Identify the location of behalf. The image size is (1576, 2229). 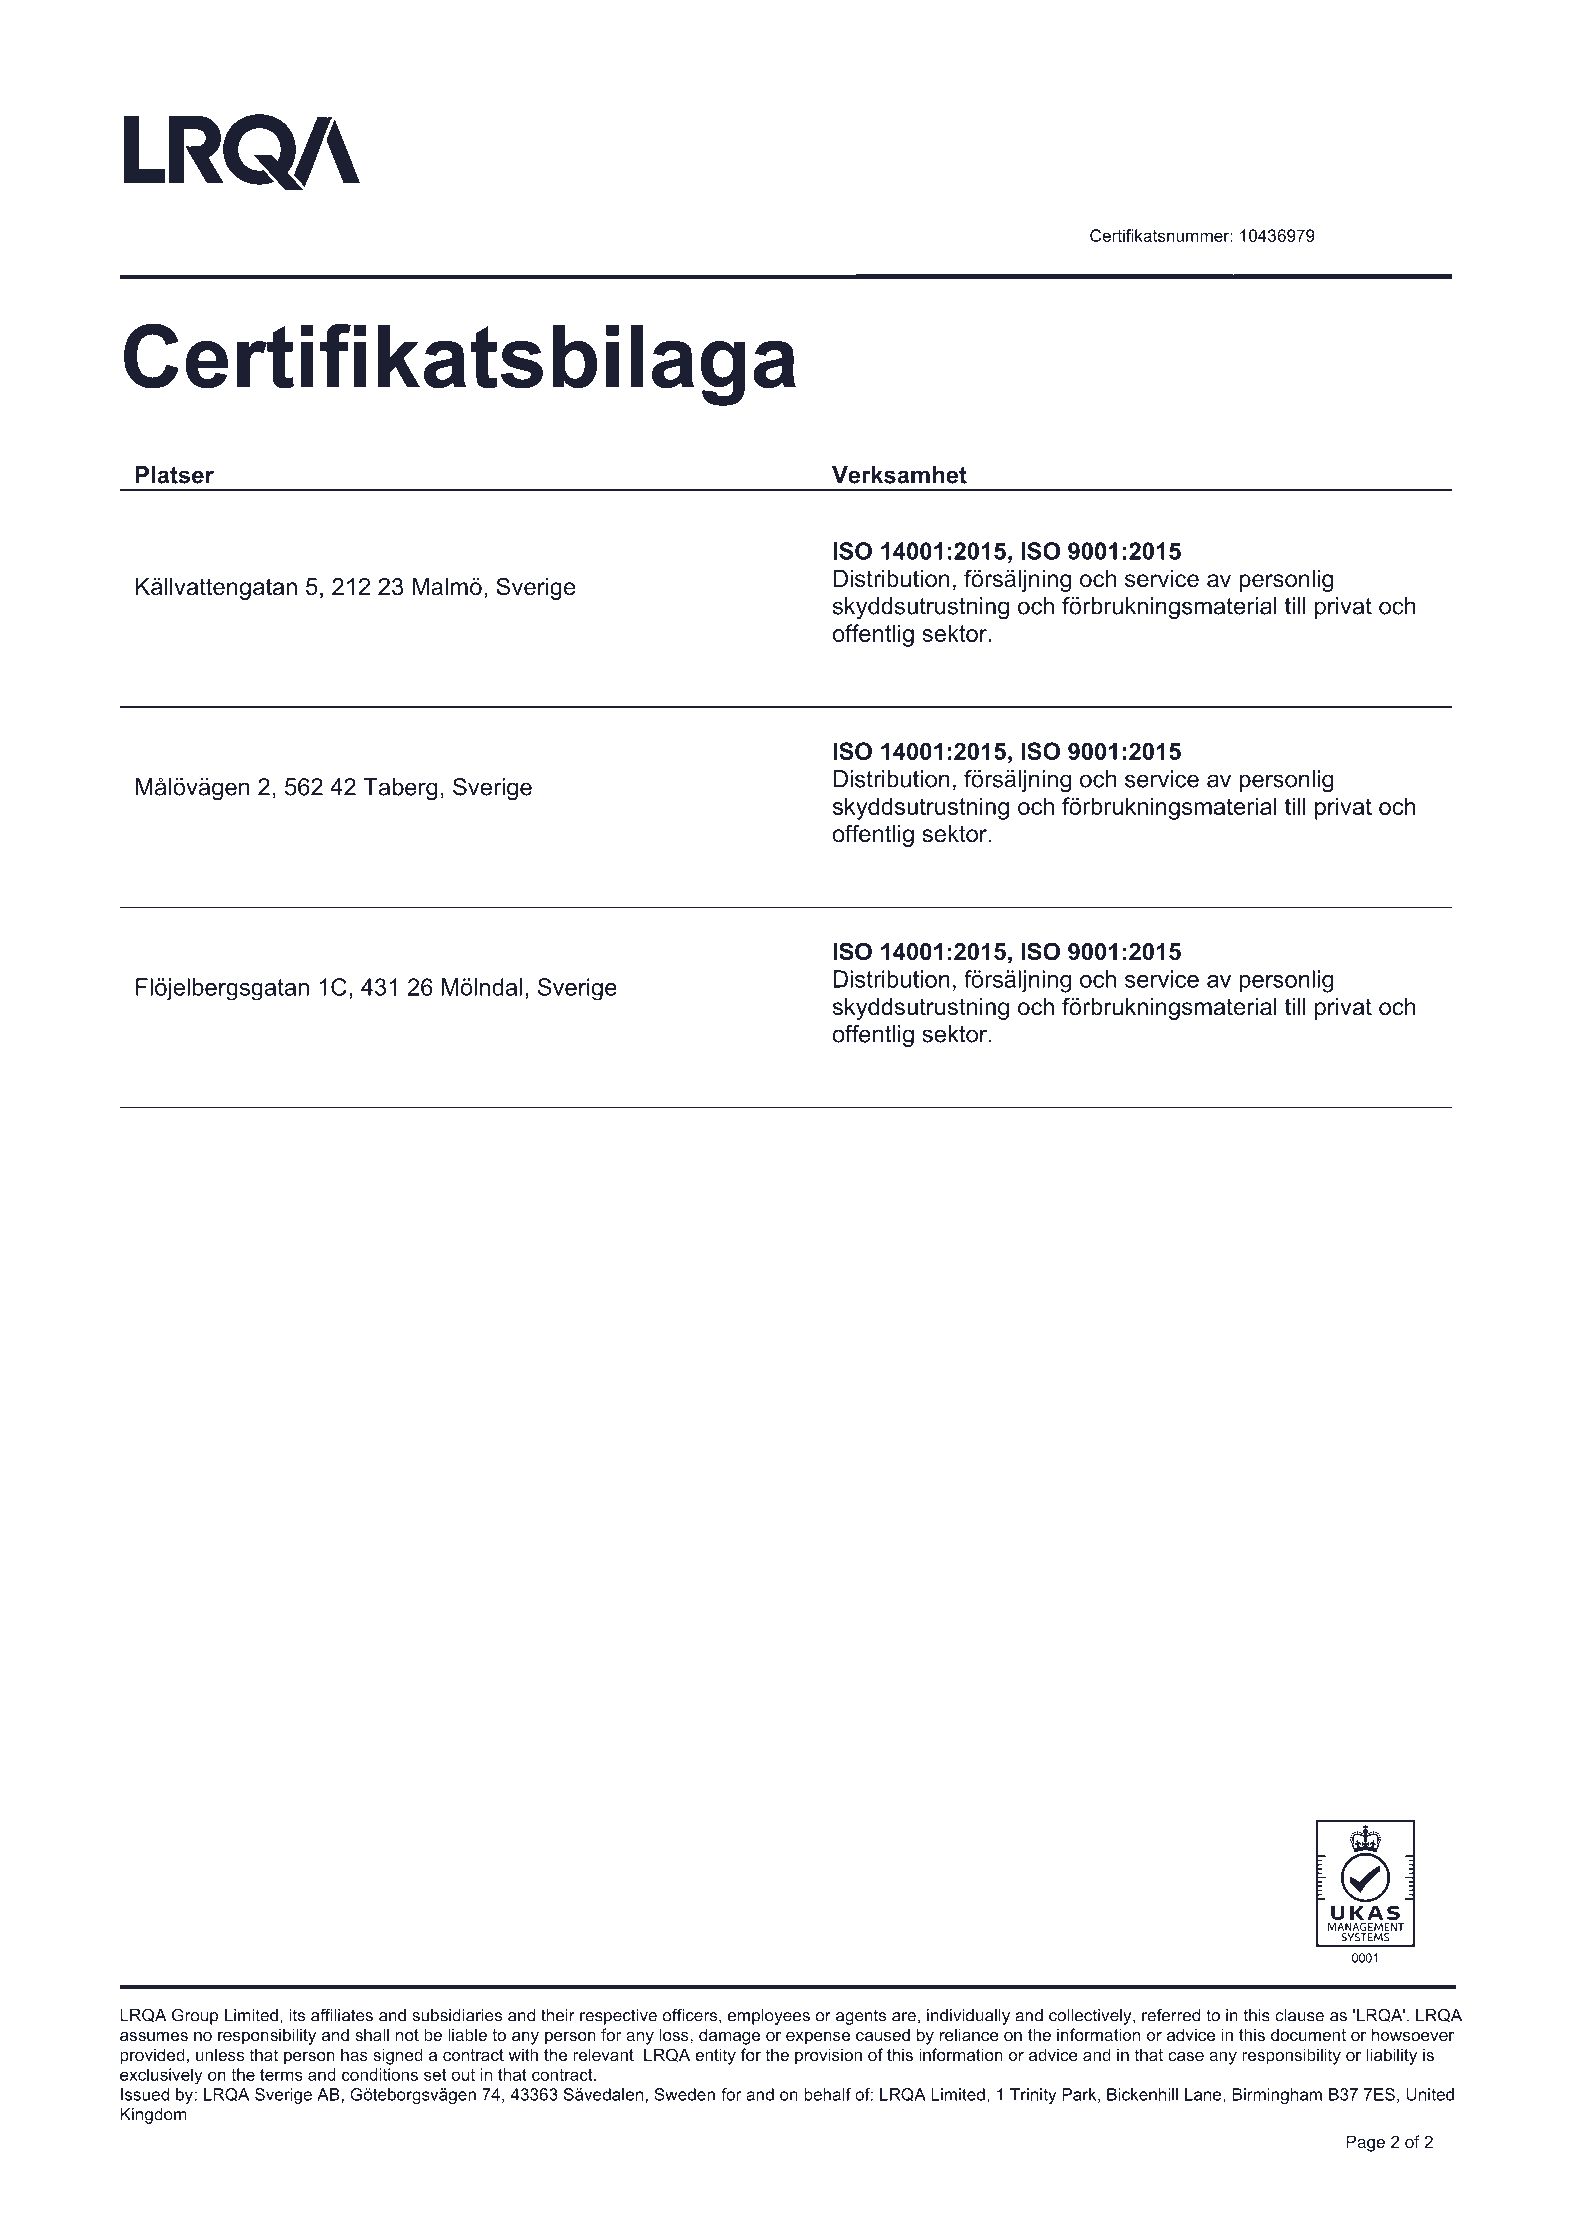
(827, 2094).
